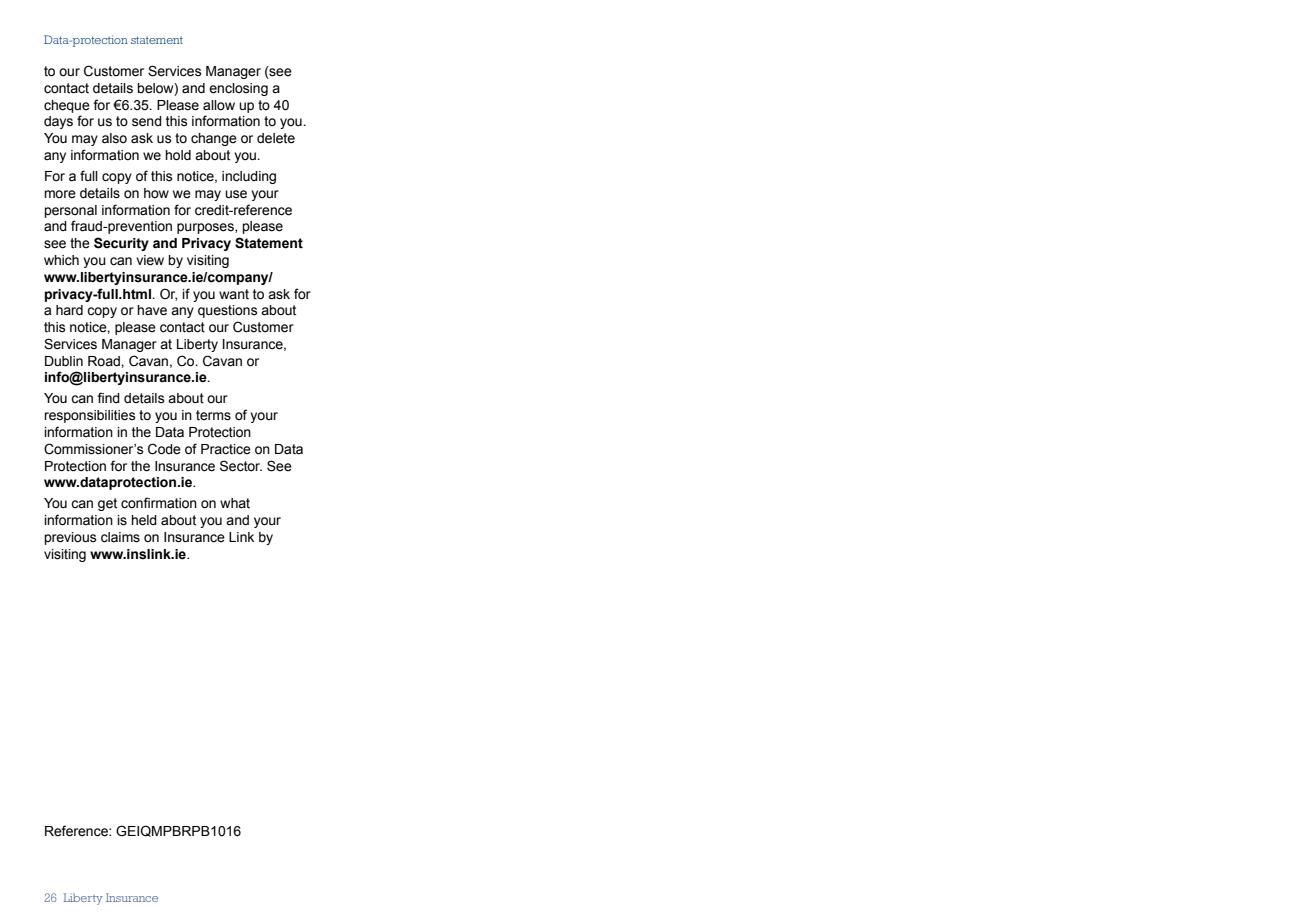 Image resolution: width=1303 pixels, height=924 pixels. Describe the element at coordinates (238, 89) in the screenshot. I see `enclosing` at that location.
